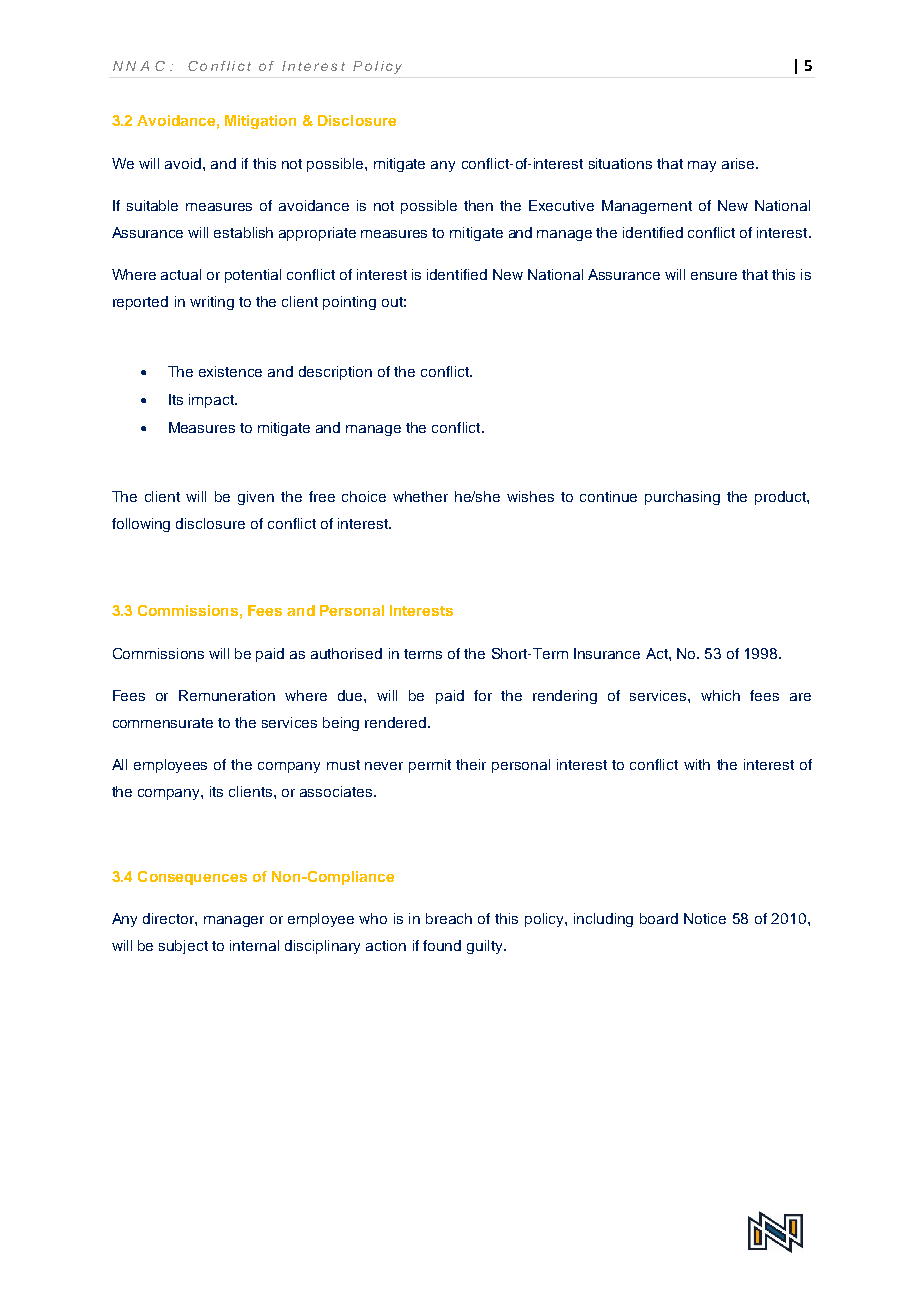 This screenshot has height=1308, width=924. What do you see at coordinates (739, 163) in the screenshot?
I see `arise` at bounding box center [739, 163].
